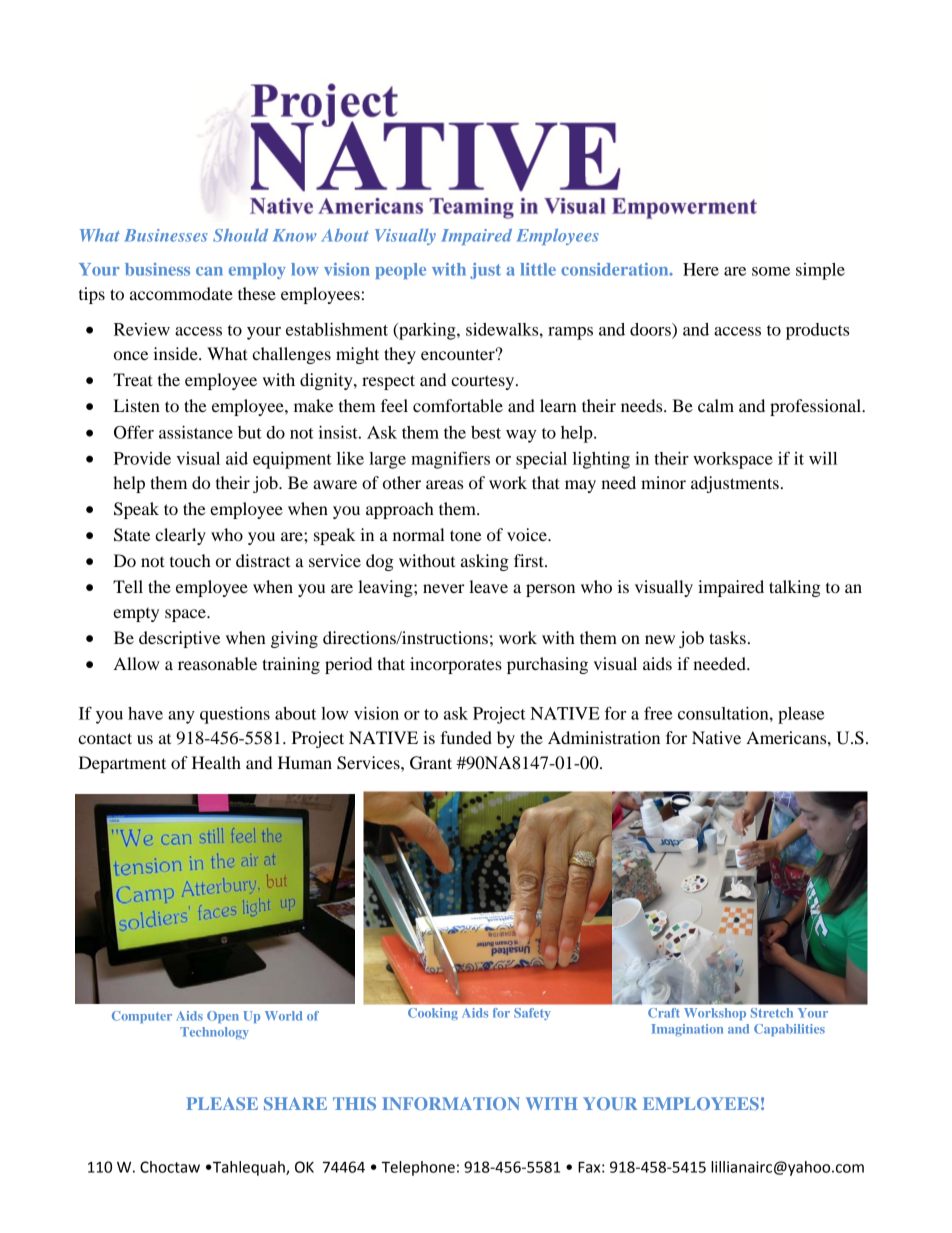 The width and height of the document is (952, 1233). What do you see at coordinates (687, 1030) in the document?
I see `Imagination` at bounding box center [687, 1030].
